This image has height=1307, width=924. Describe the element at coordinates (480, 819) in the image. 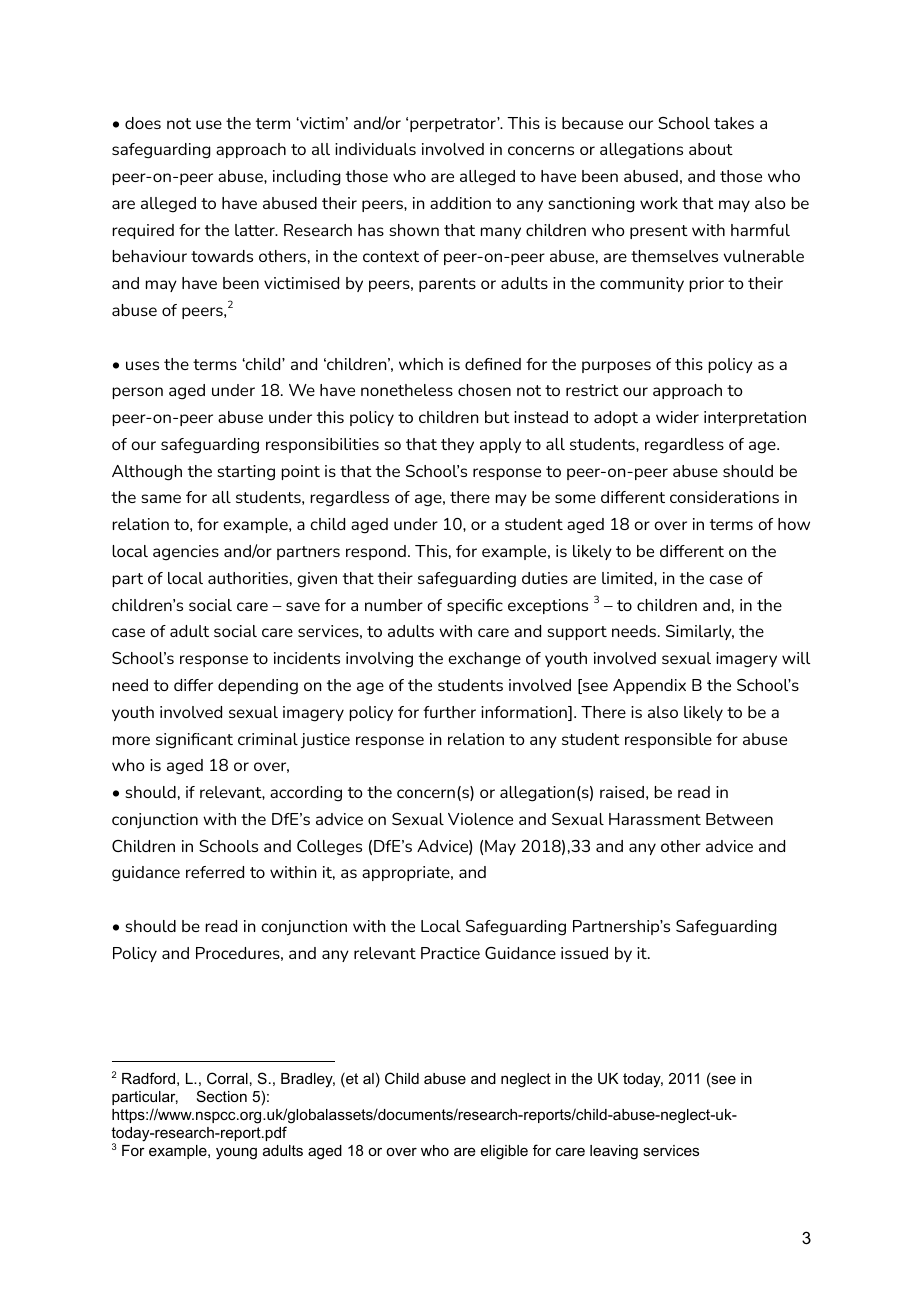

I see `Violence` at that location.
